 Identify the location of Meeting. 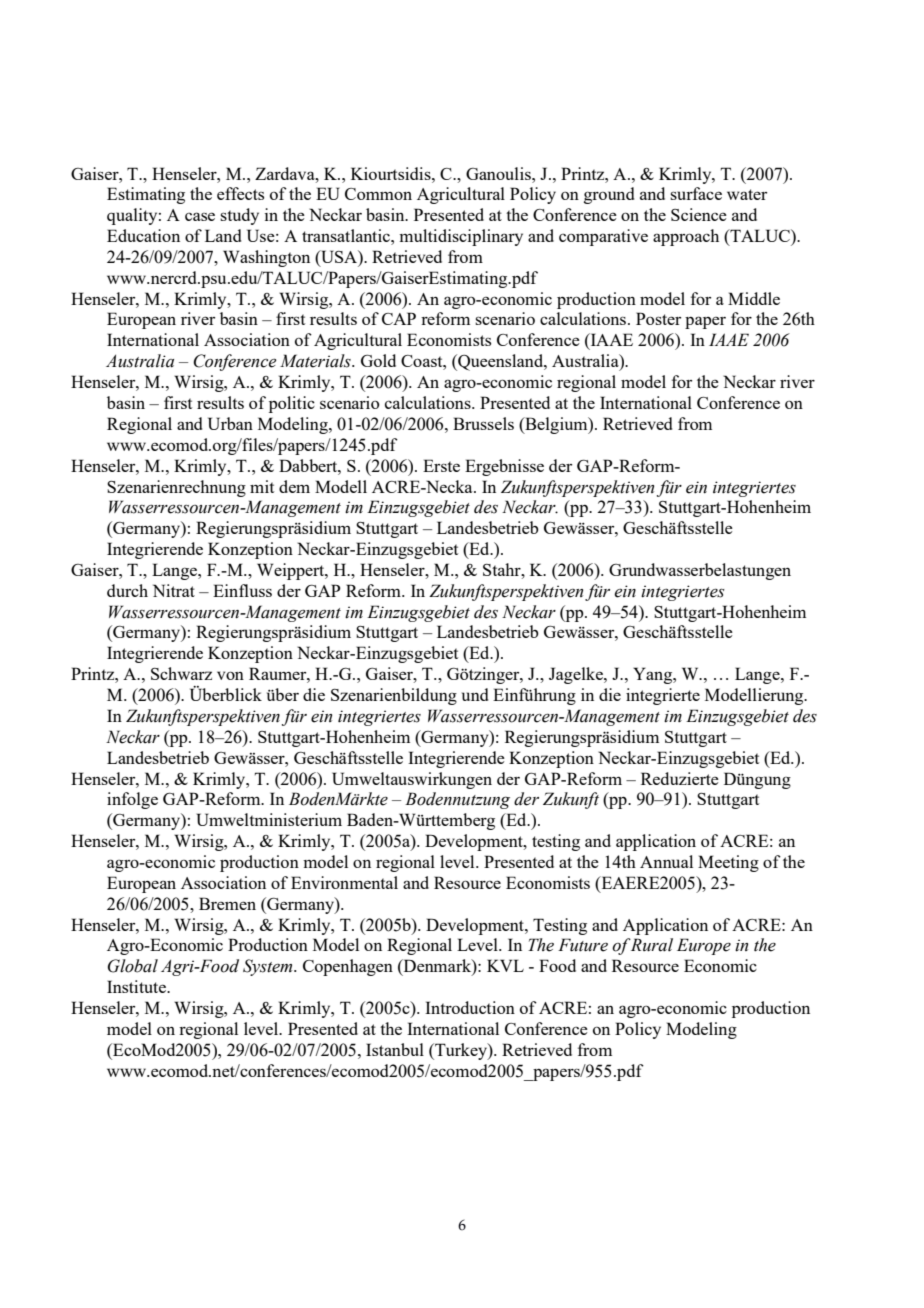
(728, 863).
